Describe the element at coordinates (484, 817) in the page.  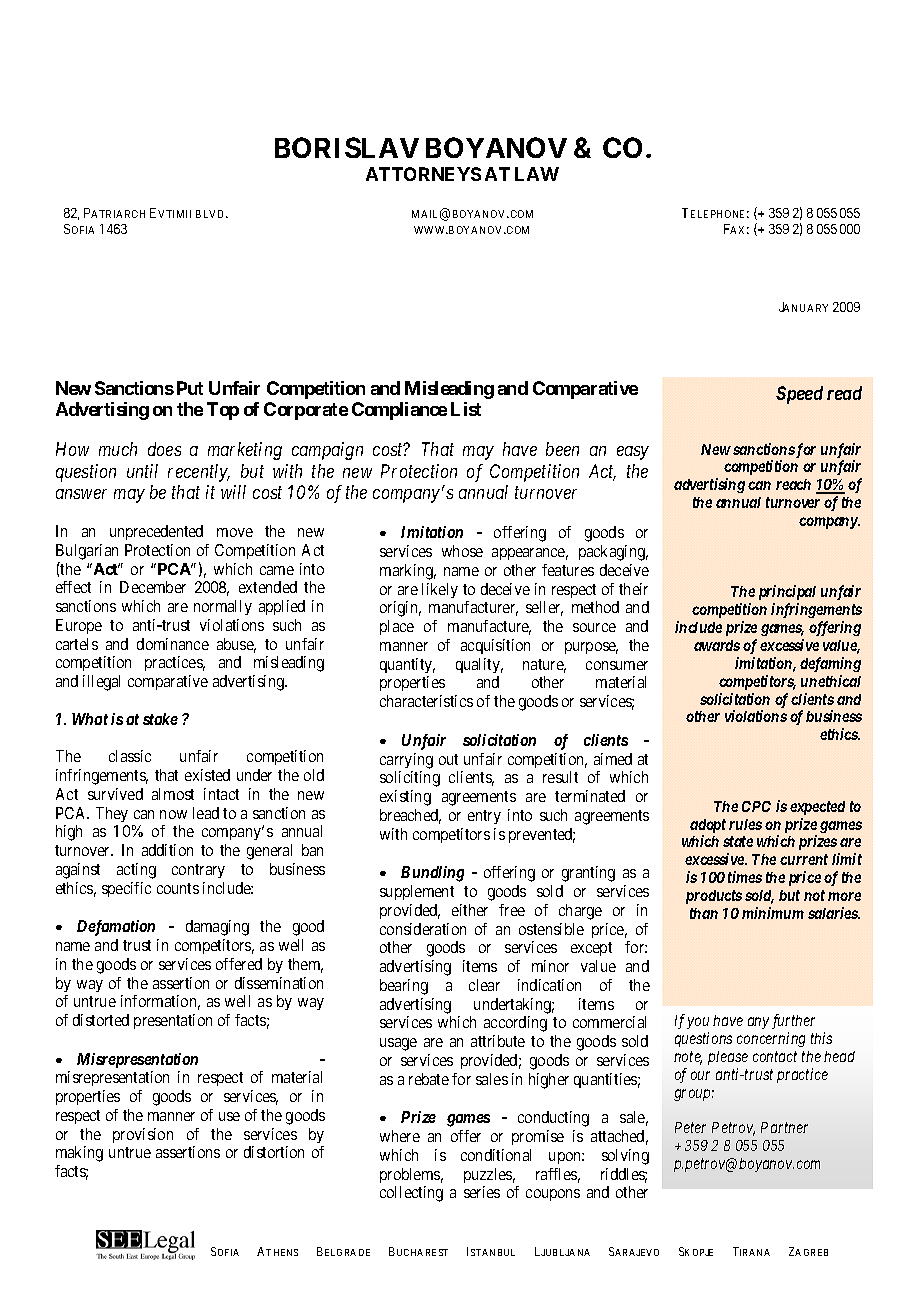
I see `entry` at that location.
